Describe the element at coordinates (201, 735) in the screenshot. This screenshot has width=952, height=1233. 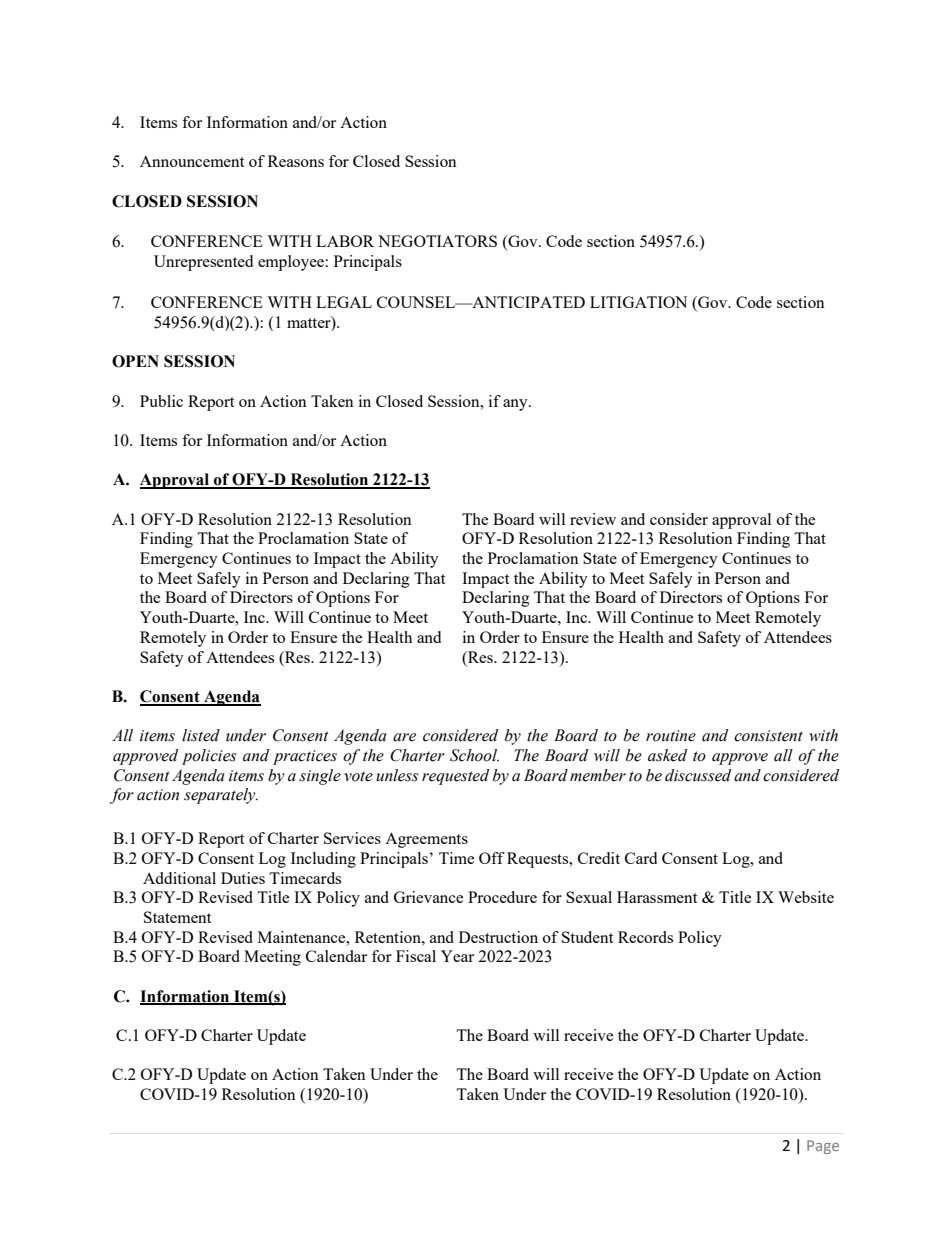
I see `listed` at that location.
